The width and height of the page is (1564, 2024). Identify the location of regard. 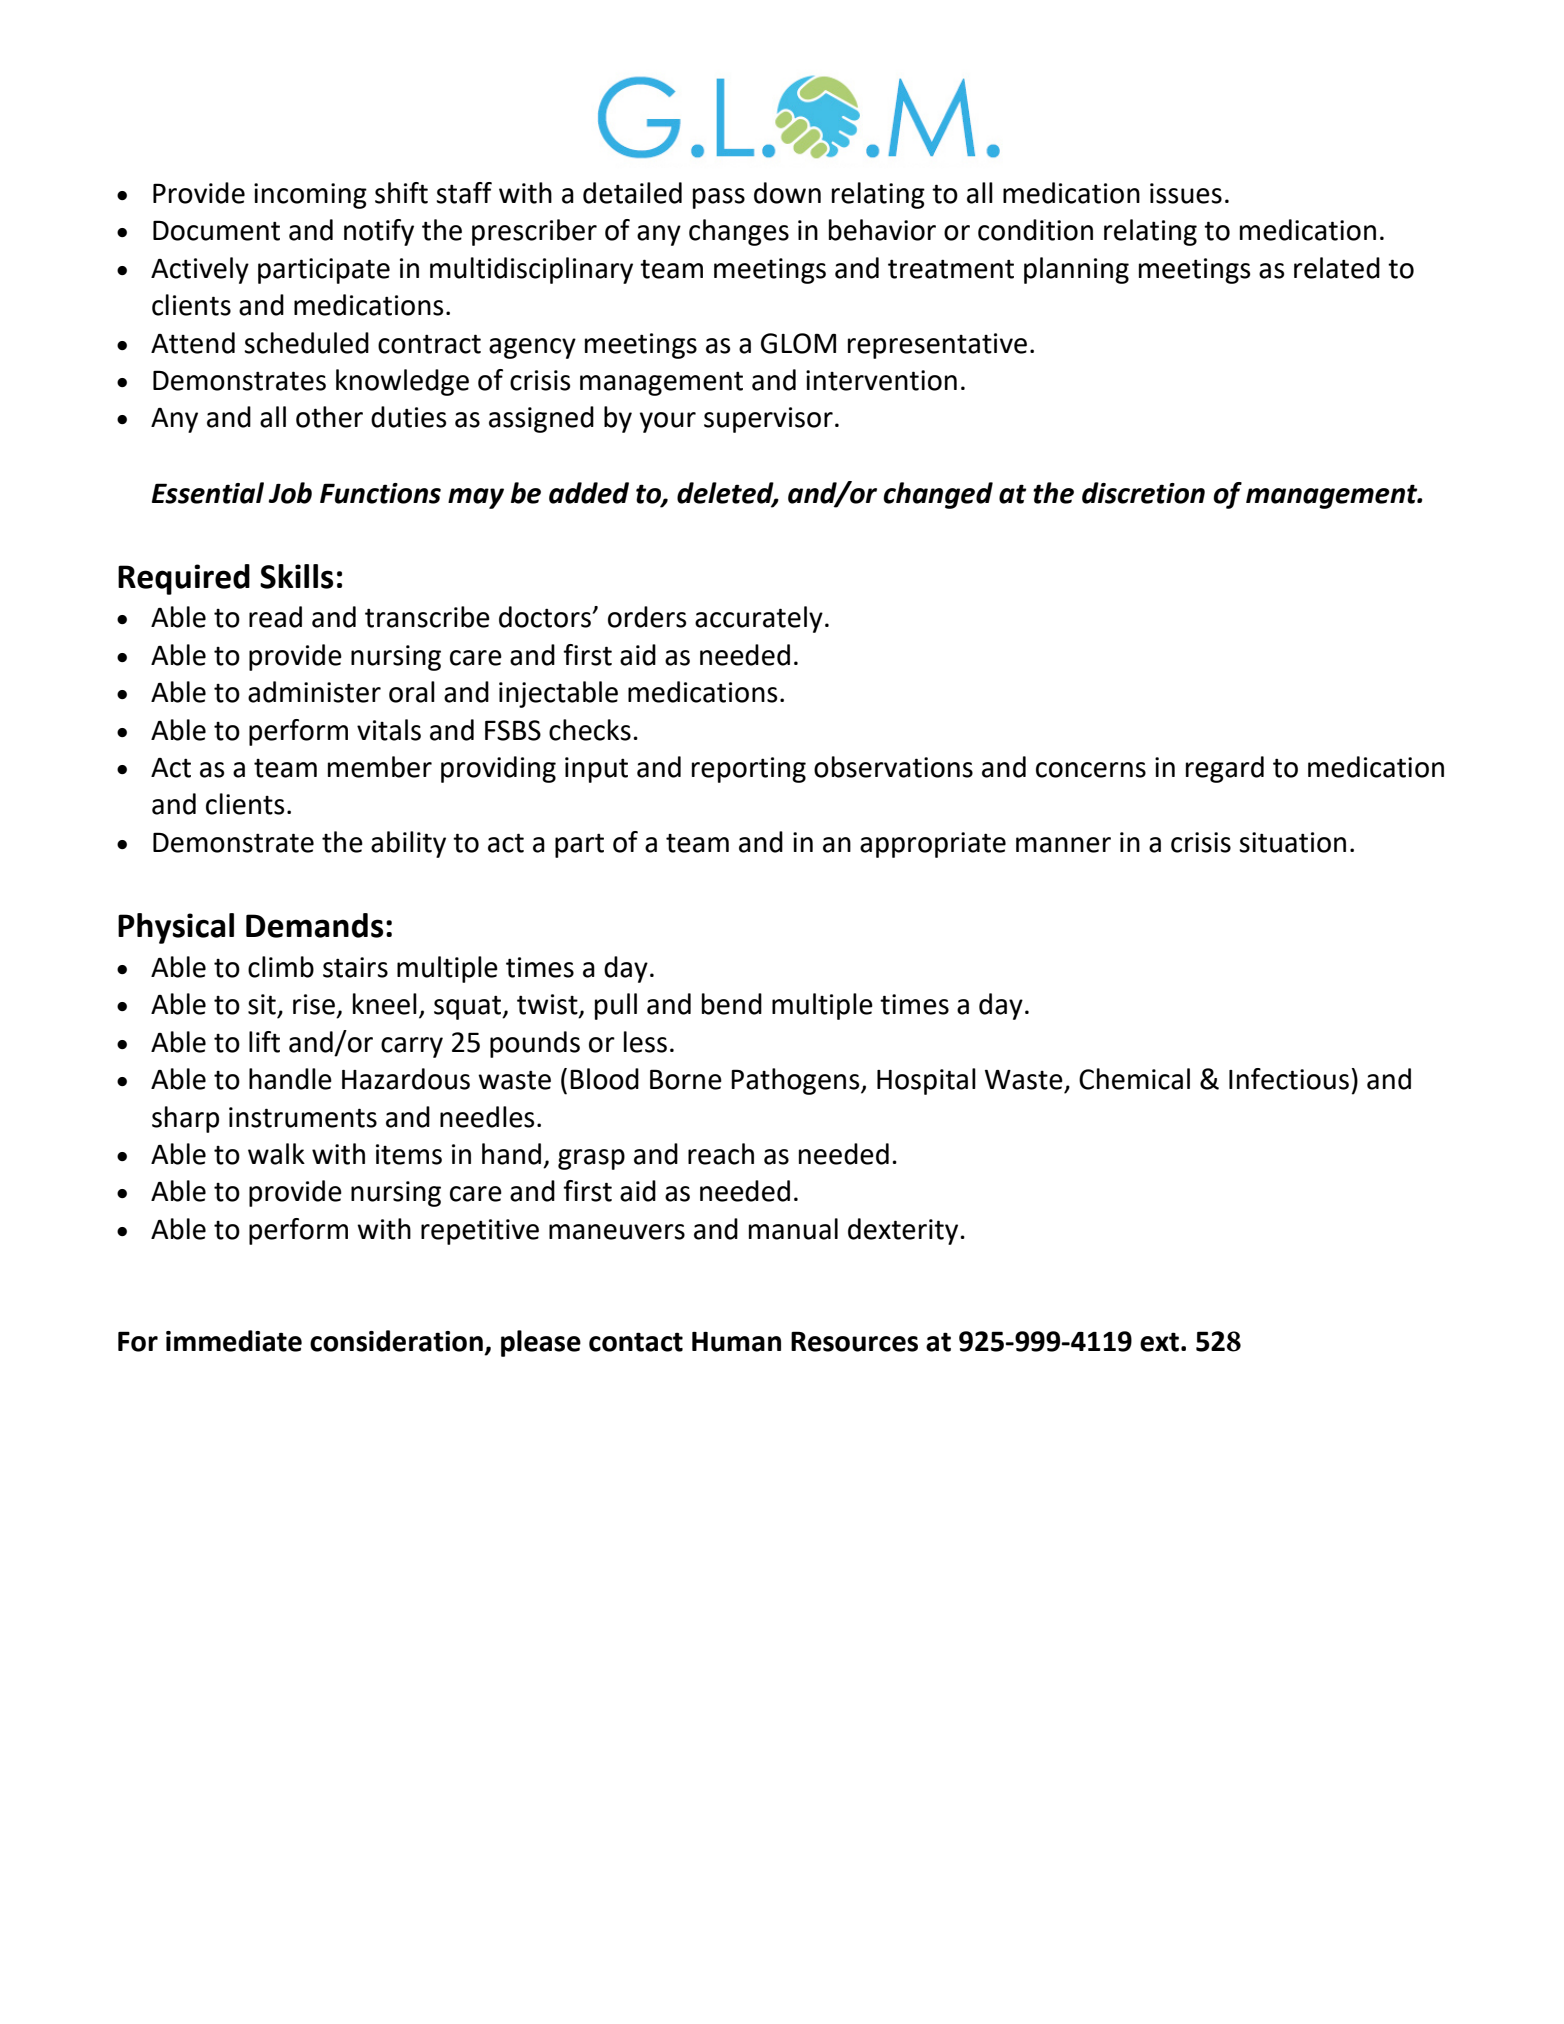
(1225, 769).
